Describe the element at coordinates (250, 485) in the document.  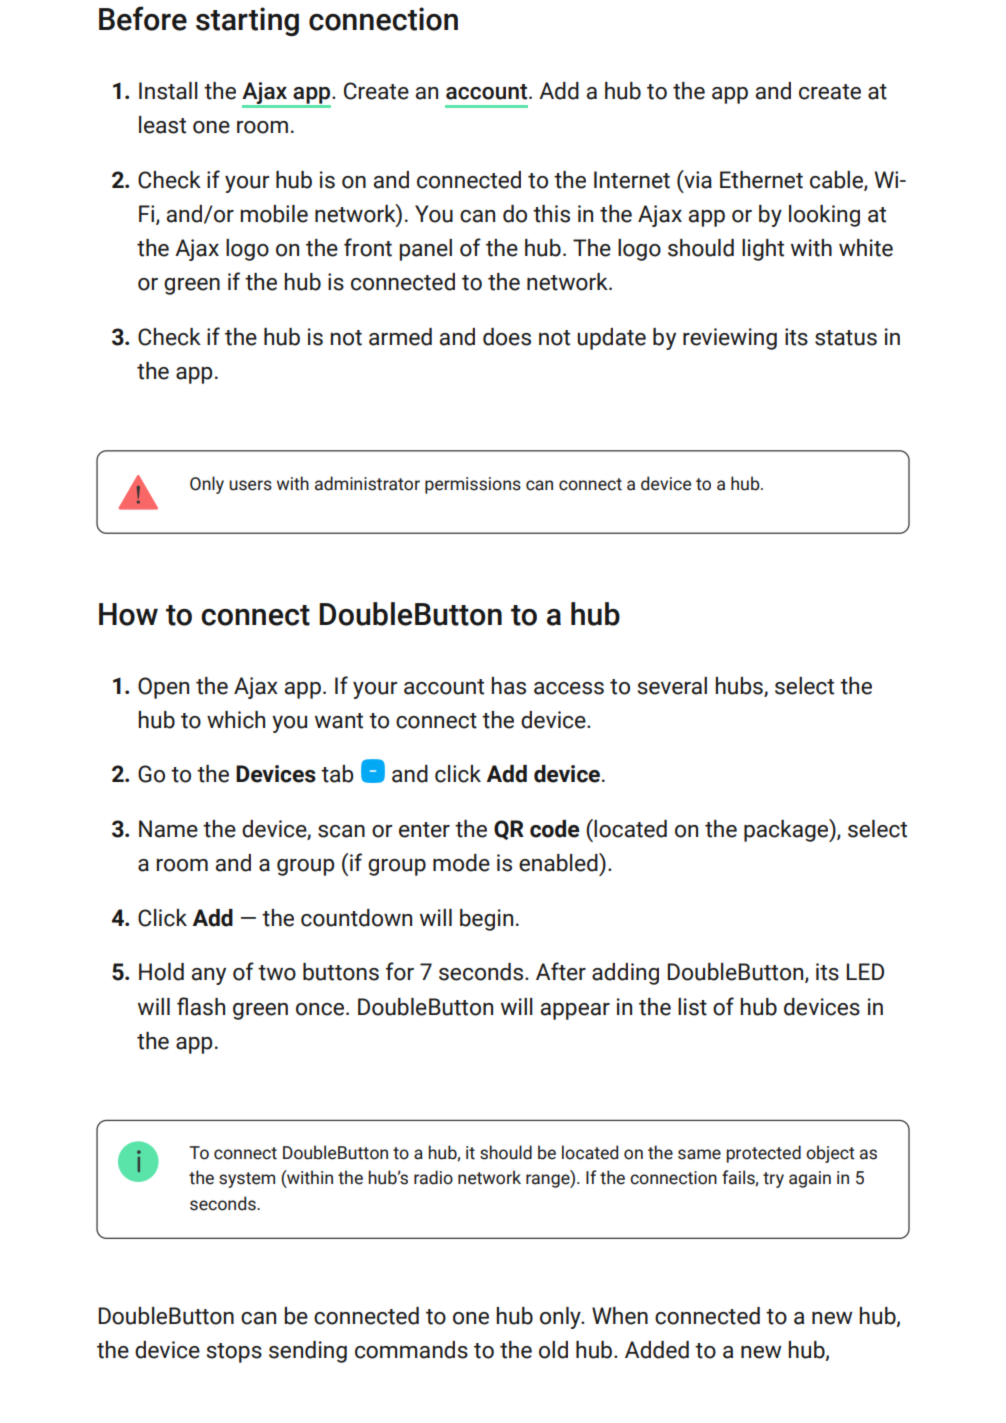
I see `users` at that location.
